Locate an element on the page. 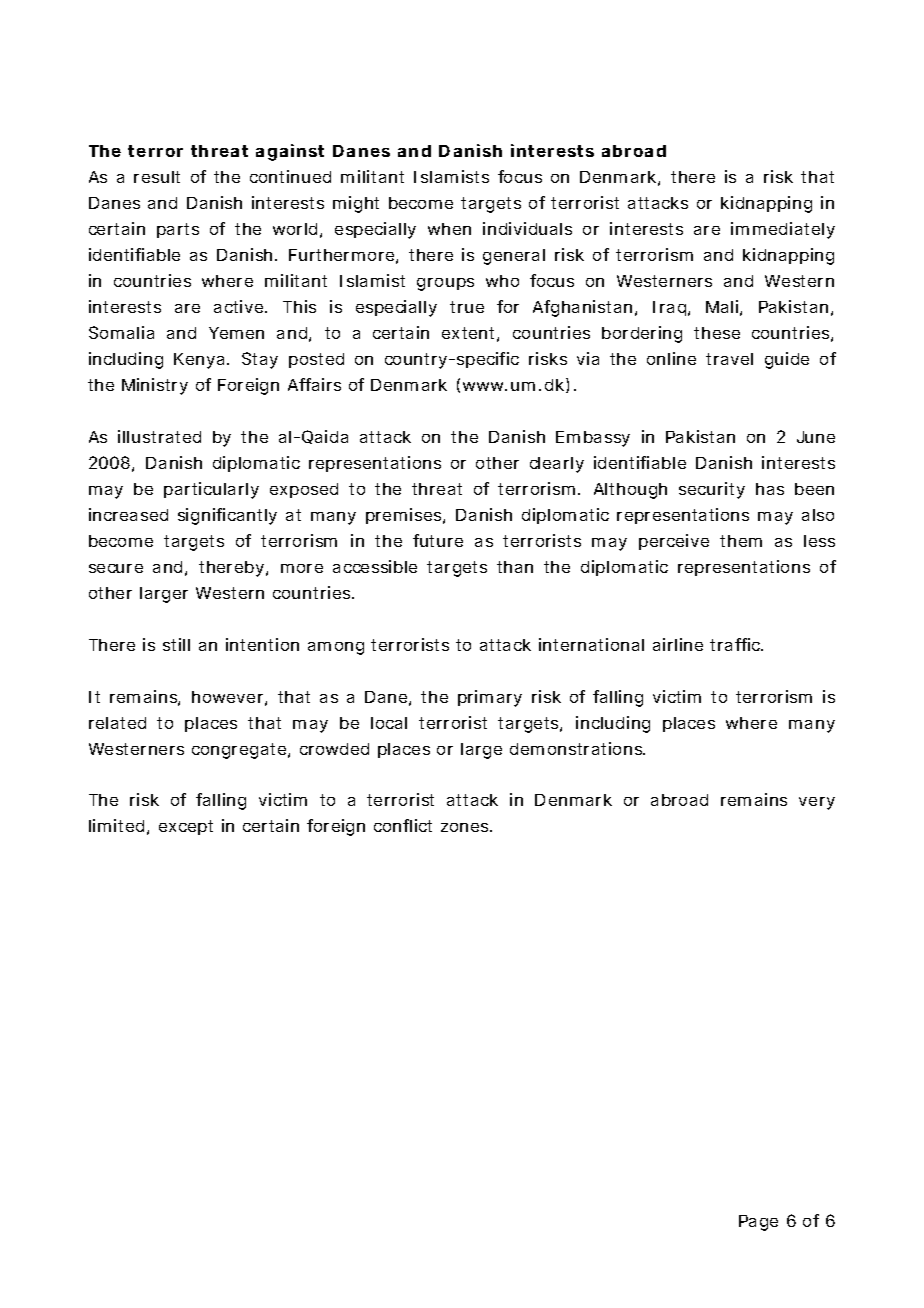 This image has height=1308, width=924. when is located at coordinates (449, 229).
